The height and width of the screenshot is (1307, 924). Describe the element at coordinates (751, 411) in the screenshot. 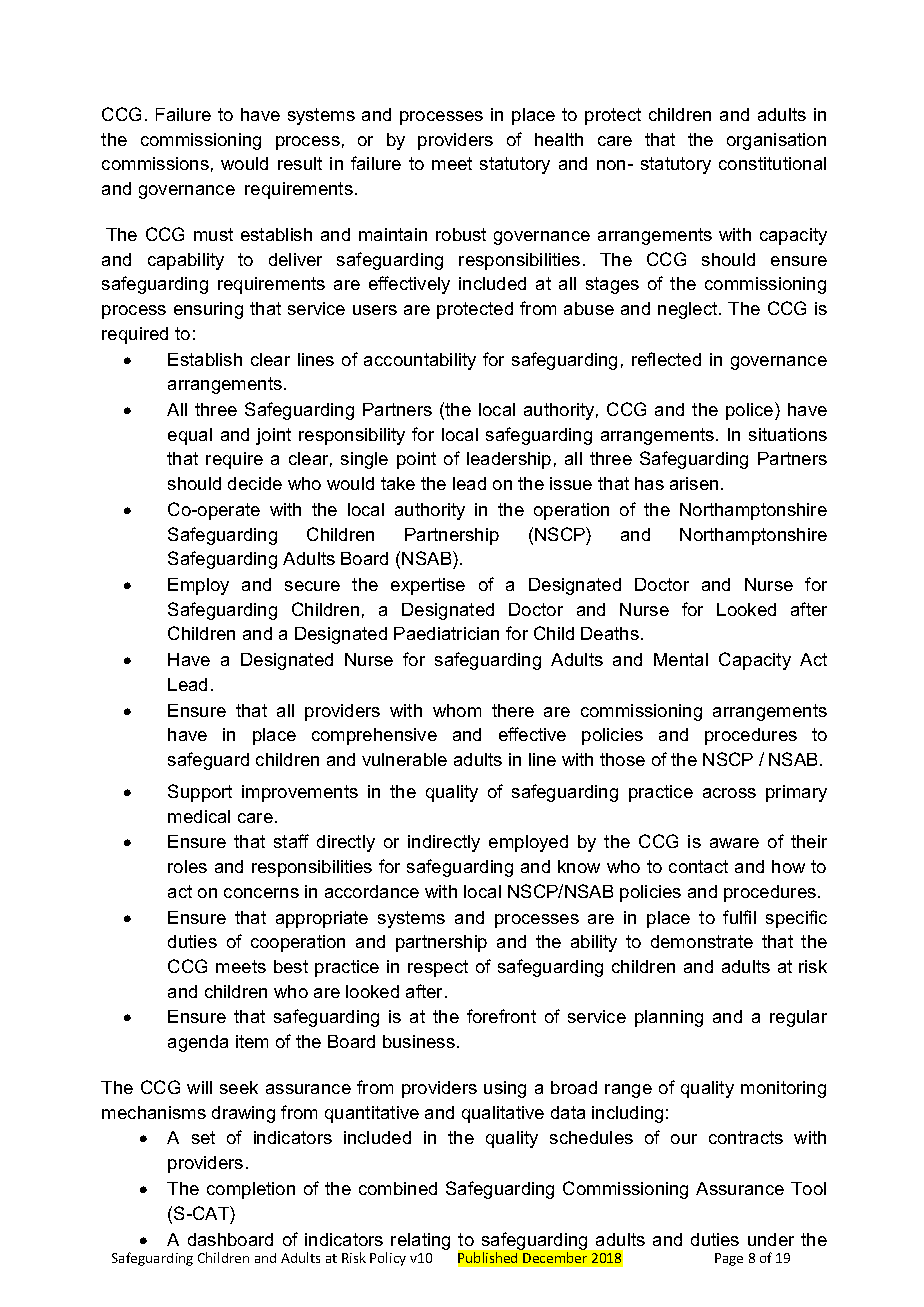

I see `police` at that location.
